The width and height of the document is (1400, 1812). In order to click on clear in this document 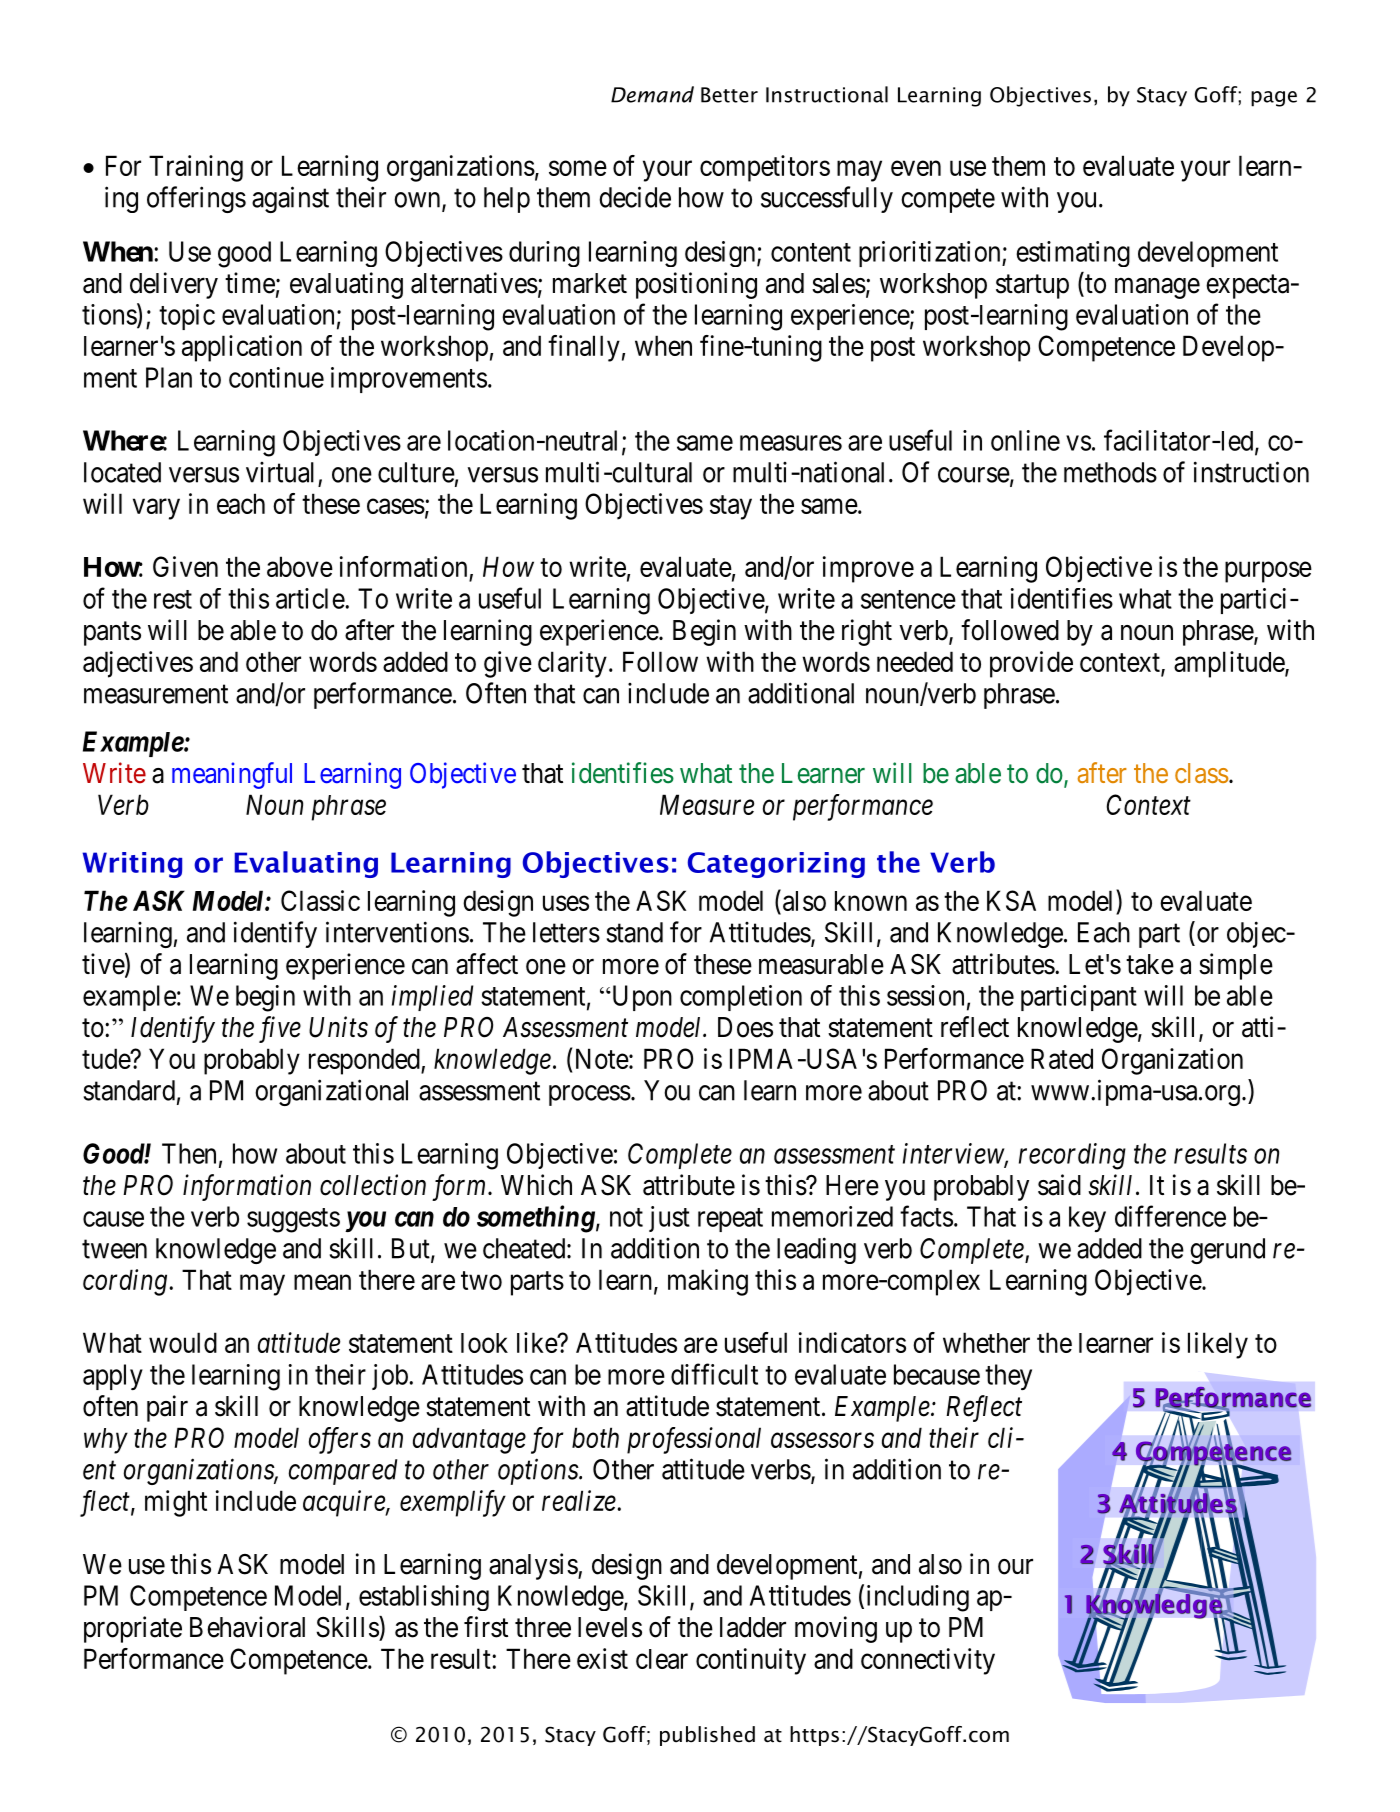, I will do `click(662, 1659)`.
